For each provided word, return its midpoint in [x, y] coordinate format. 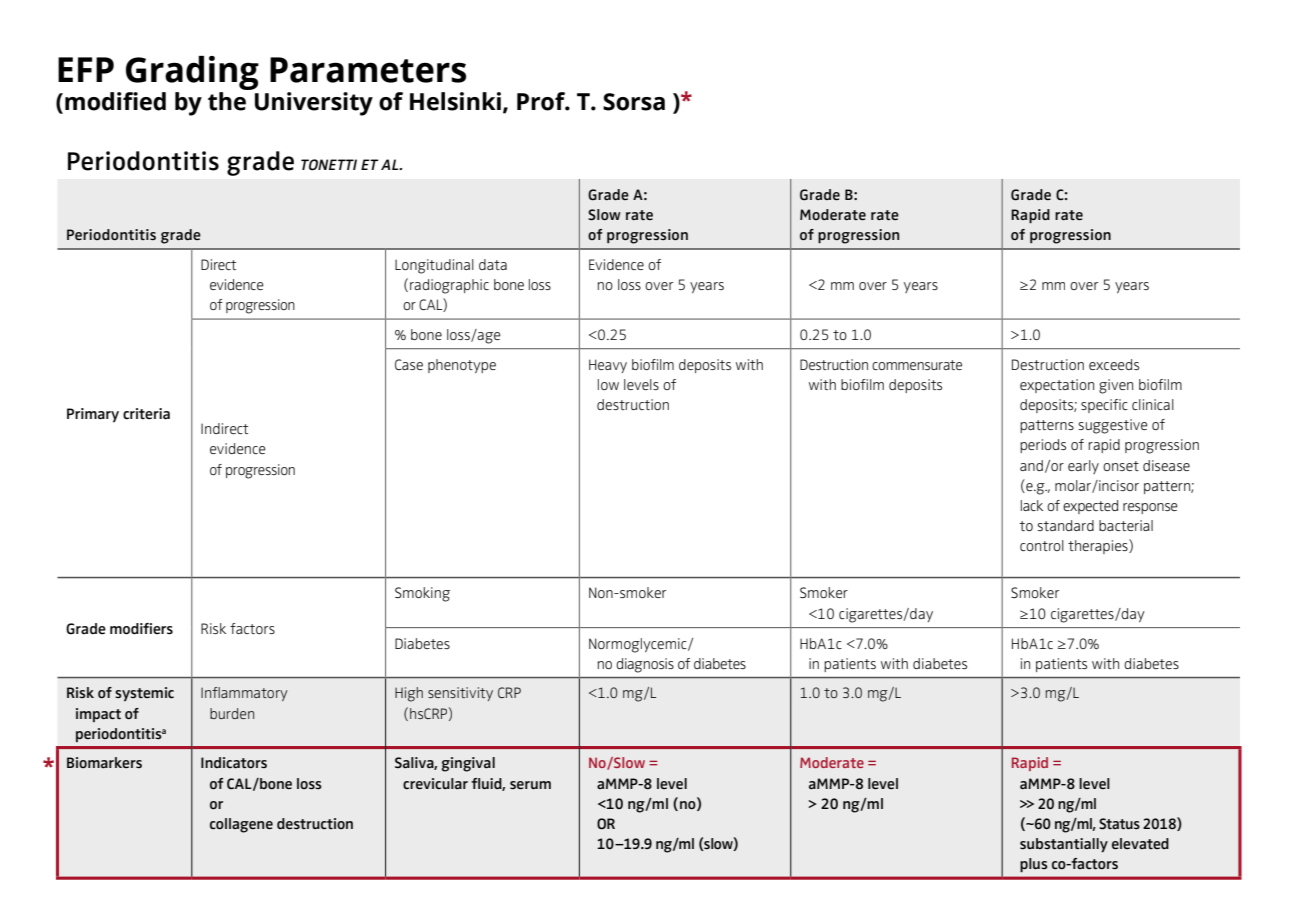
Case [409, 364]
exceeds [1114, 364]
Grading [192, 74]
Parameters [368, 70]
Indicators [234, 763]
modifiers [141, 629]
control [1042, 545]
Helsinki [455, 101]
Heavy [608, 366]
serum [530, 785]
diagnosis [645, 665]
